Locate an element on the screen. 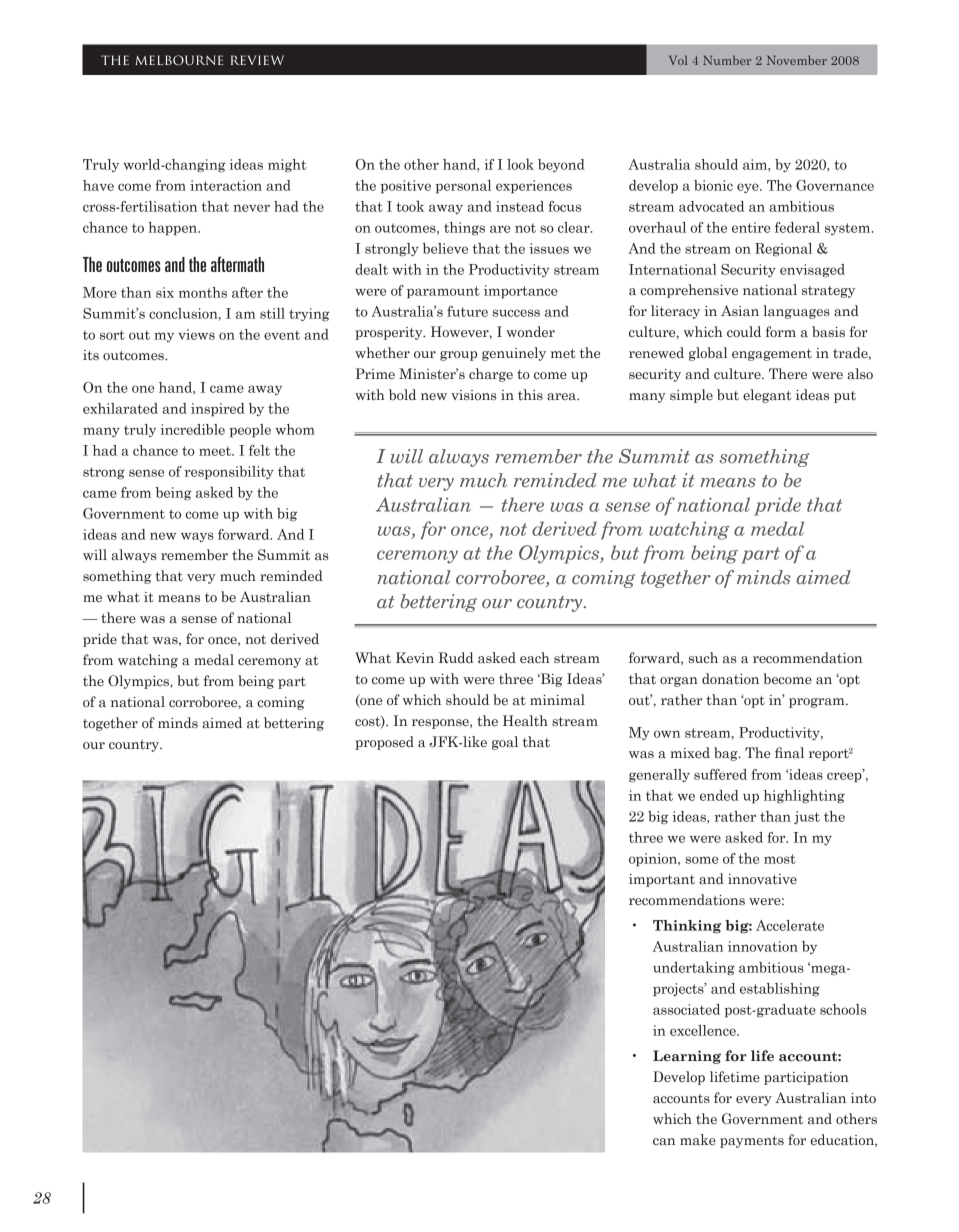 This screenshot has width=959, height=1232. melbourne is located at coordinates (179, 60).
